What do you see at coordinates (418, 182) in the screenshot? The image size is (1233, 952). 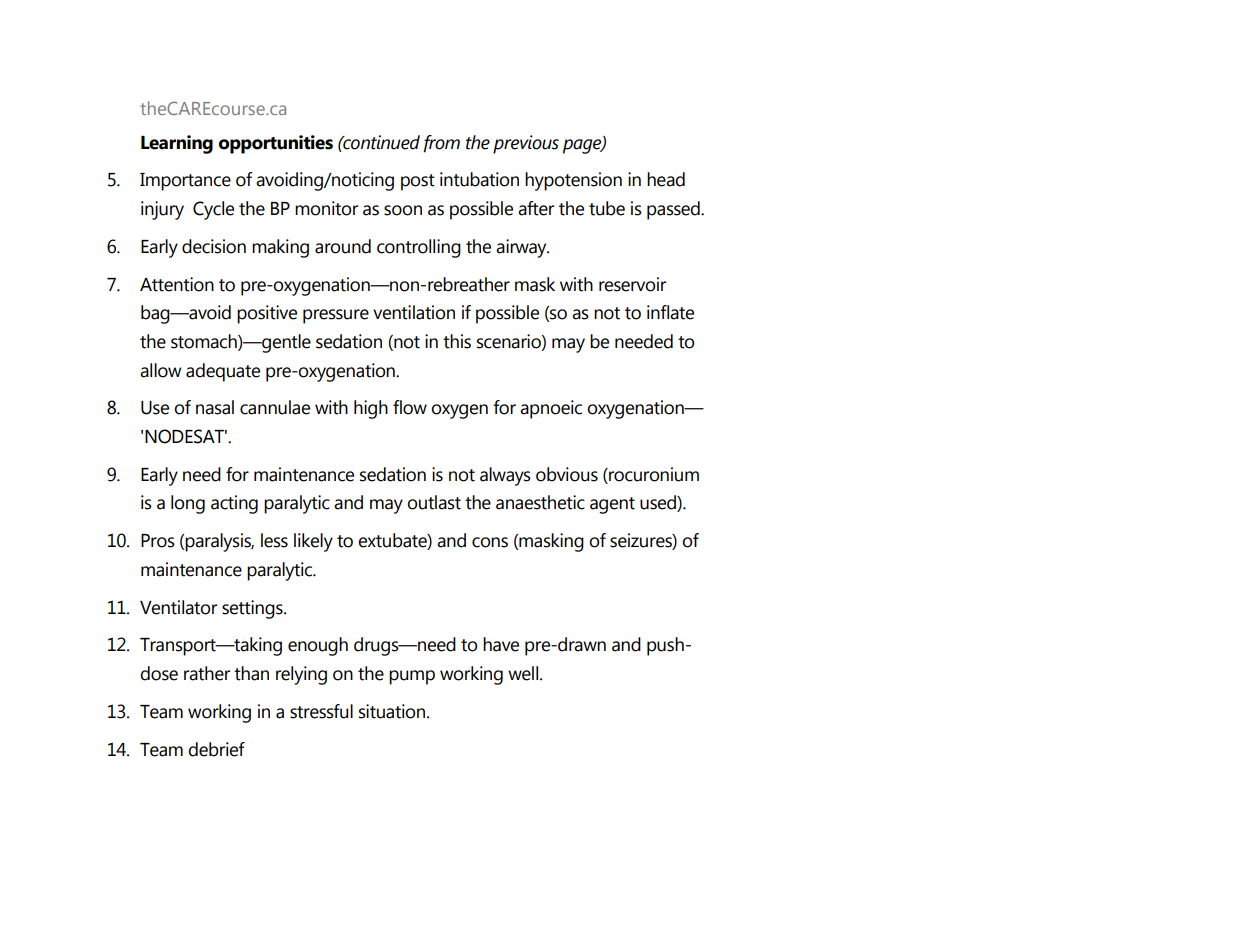 I see `post` at bounding box center [418, 182].
